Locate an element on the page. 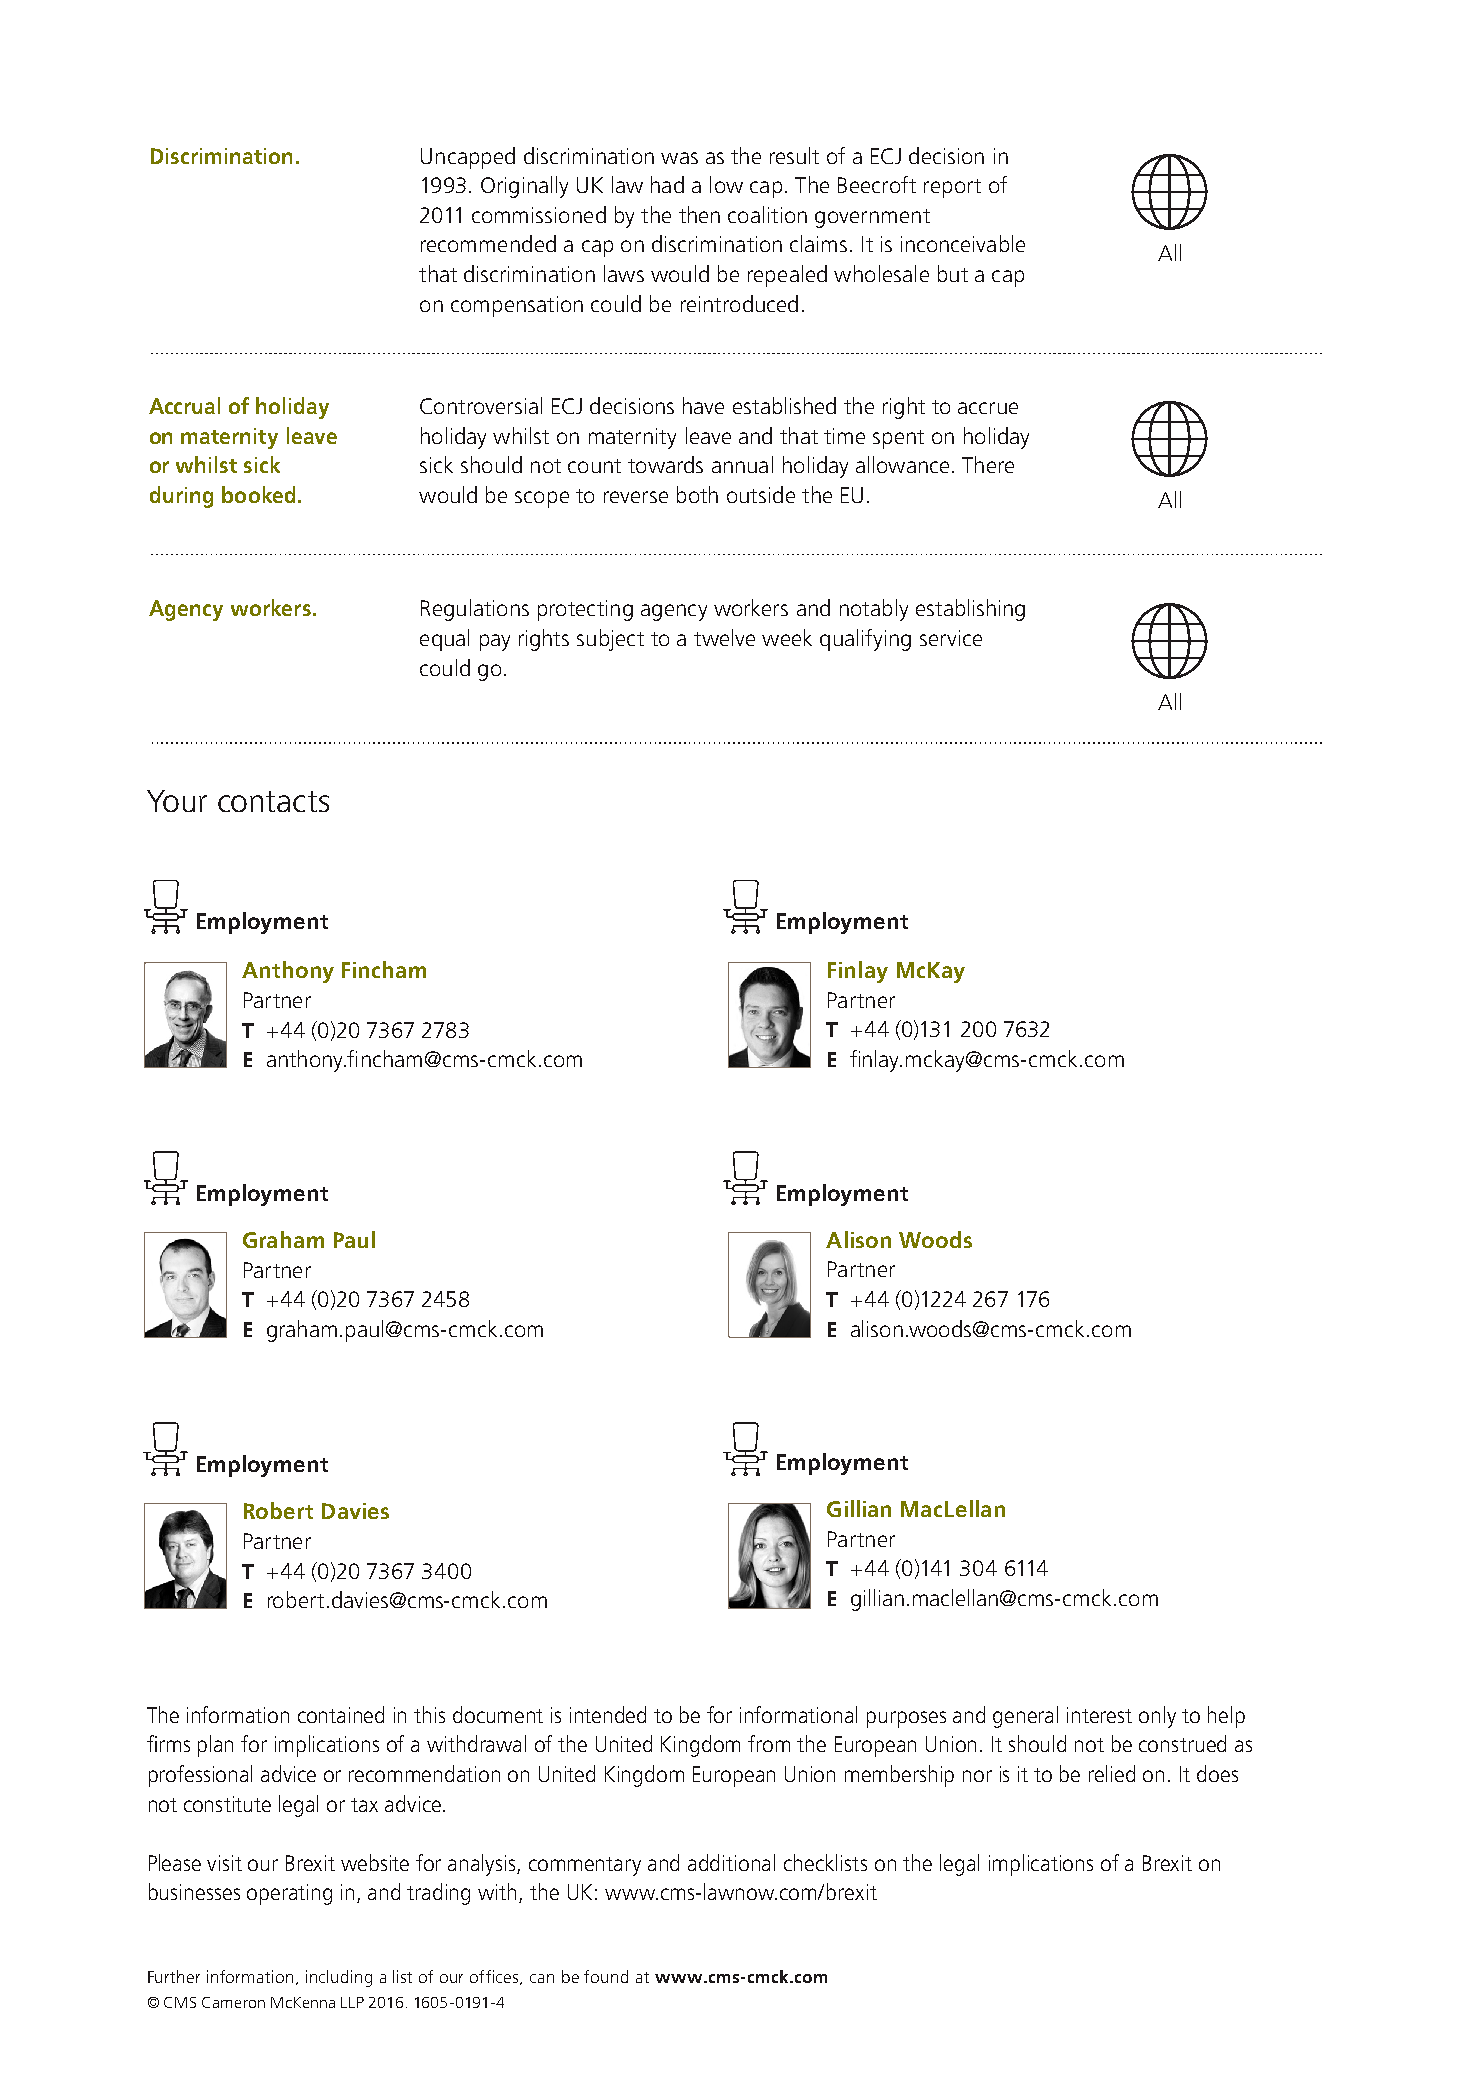 The width and height of the page is (1469, 2078). intended is located at coordinates (608, 1714).
